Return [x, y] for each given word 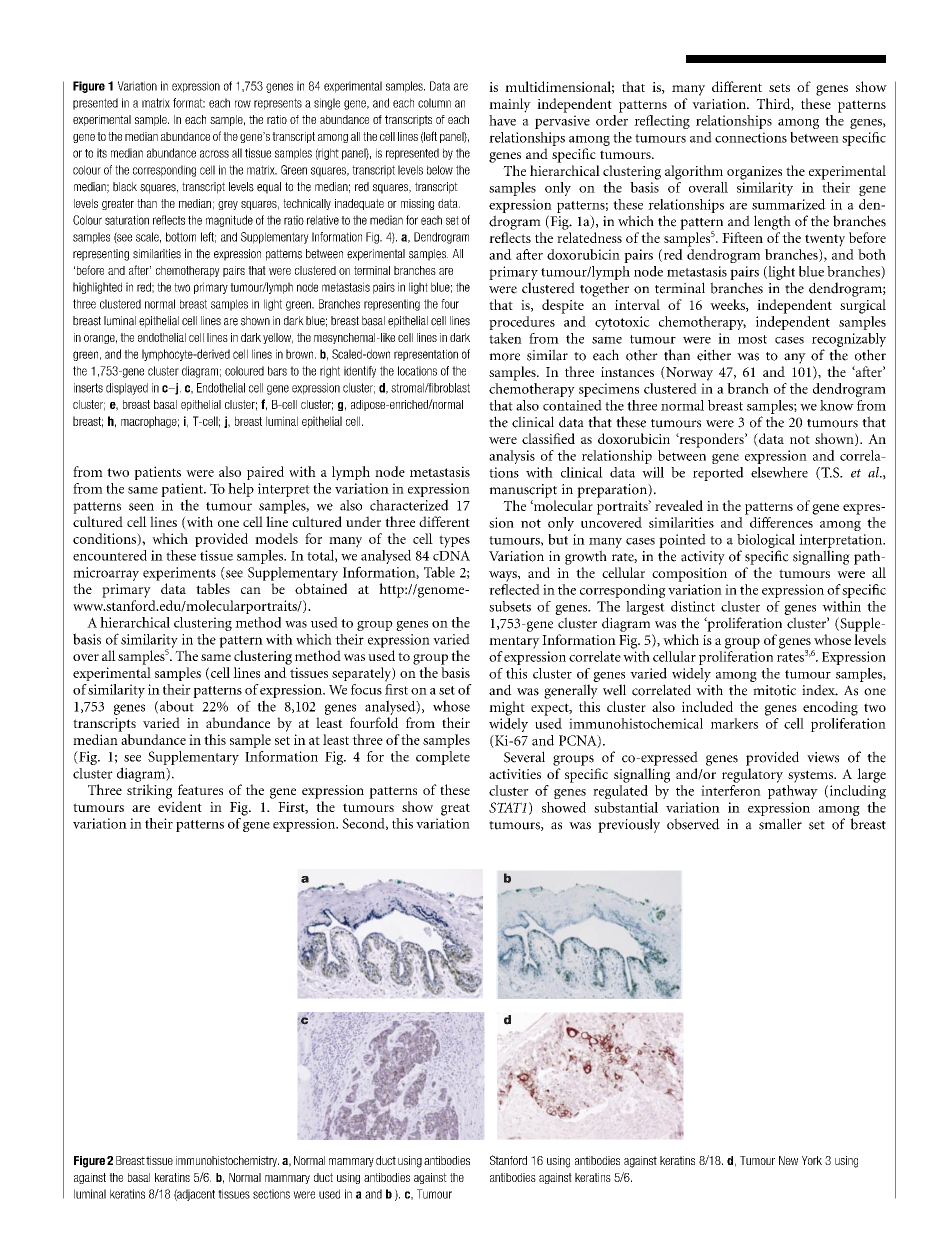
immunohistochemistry [227, 1161]
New [788, 1160]
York [812, 1160]
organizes [754, 173]
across [214, 154]
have [502, 120]
